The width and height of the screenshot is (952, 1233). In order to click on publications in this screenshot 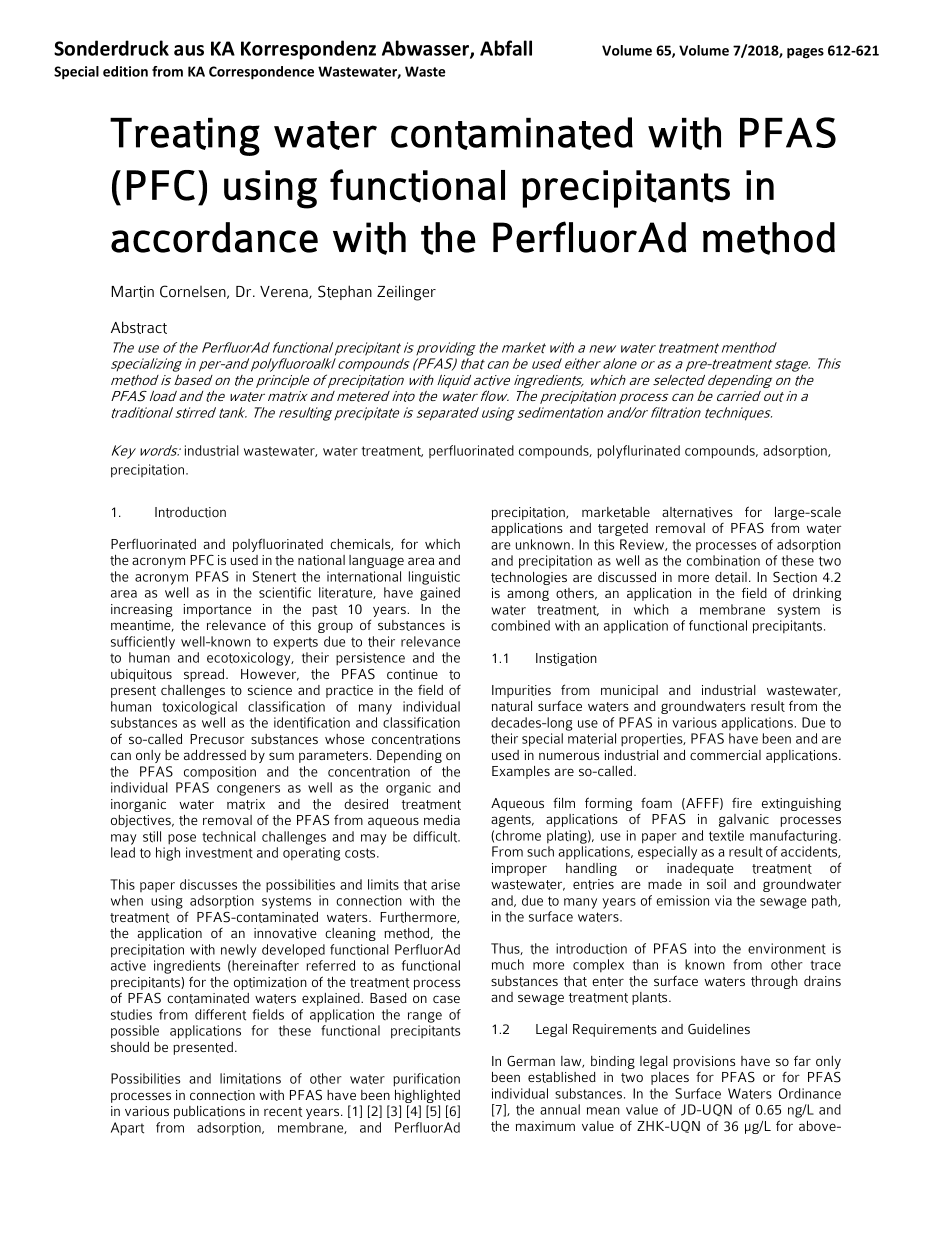, I will do `click(209, 1112)`.
